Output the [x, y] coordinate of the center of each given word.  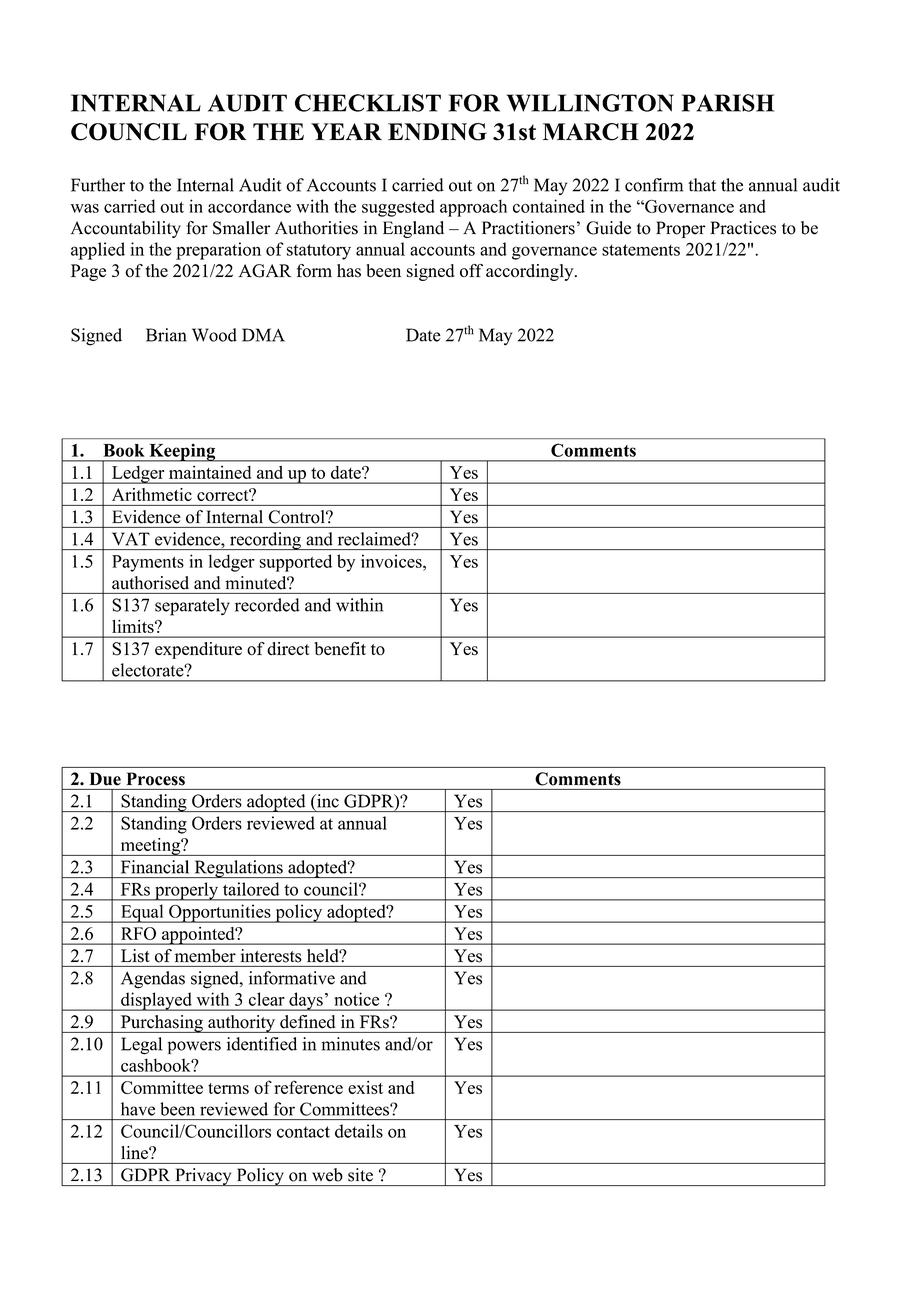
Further [98, 185]
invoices [392, 561]
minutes [351, 1044]
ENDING [437, 132]
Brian [166, 335]
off [471, 271]
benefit [340, 648]
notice [356, 999]
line [135, 1152]
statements [641, 250]
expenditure [198, 650]
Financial [155, 867]
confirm [654, 185]
